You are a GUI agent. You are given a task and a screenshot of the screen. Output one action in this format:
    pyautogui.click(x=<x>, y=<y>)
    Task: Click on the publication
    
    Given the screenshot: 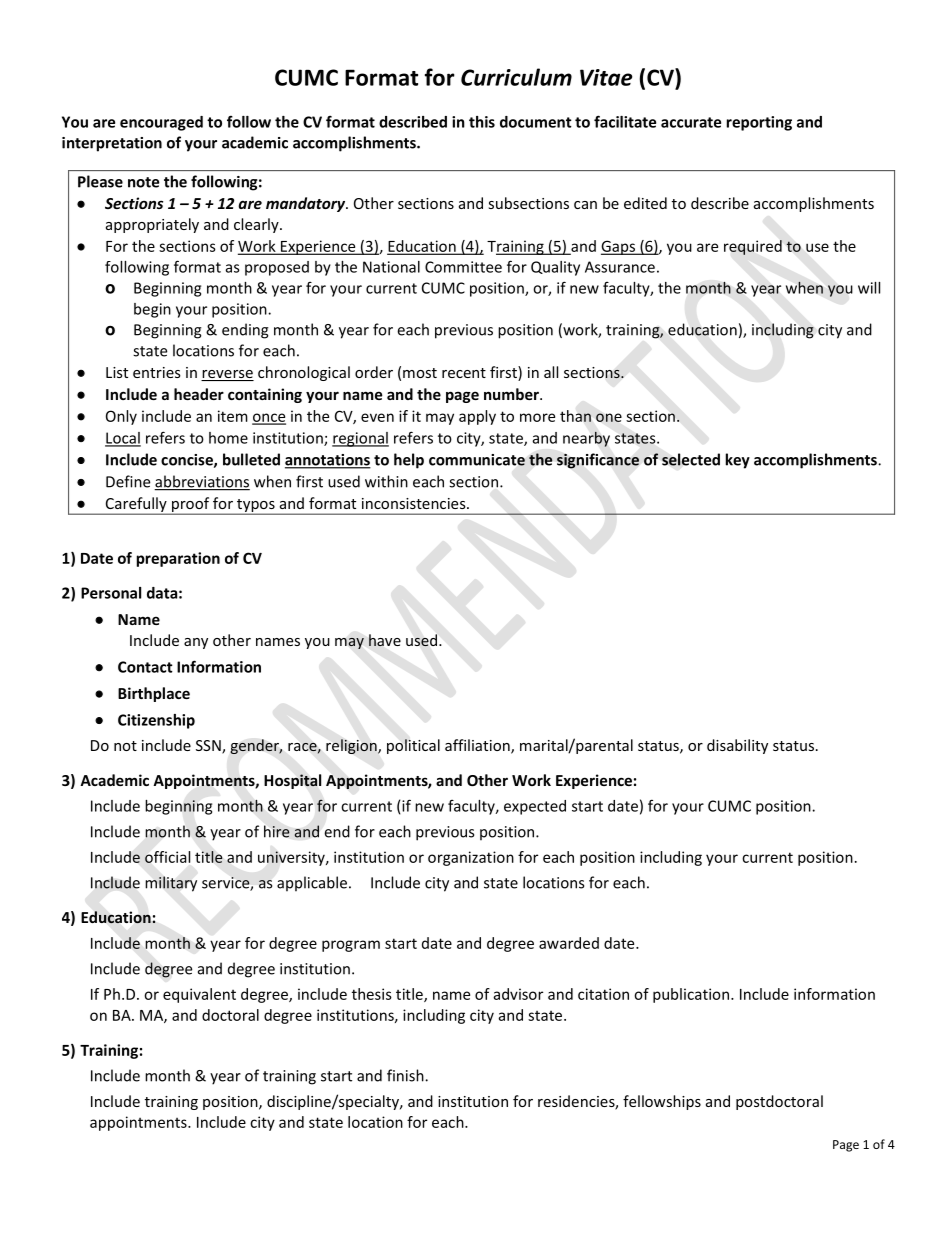 What is the action you would take?
    pyautogui.click(x=691, y=995)
